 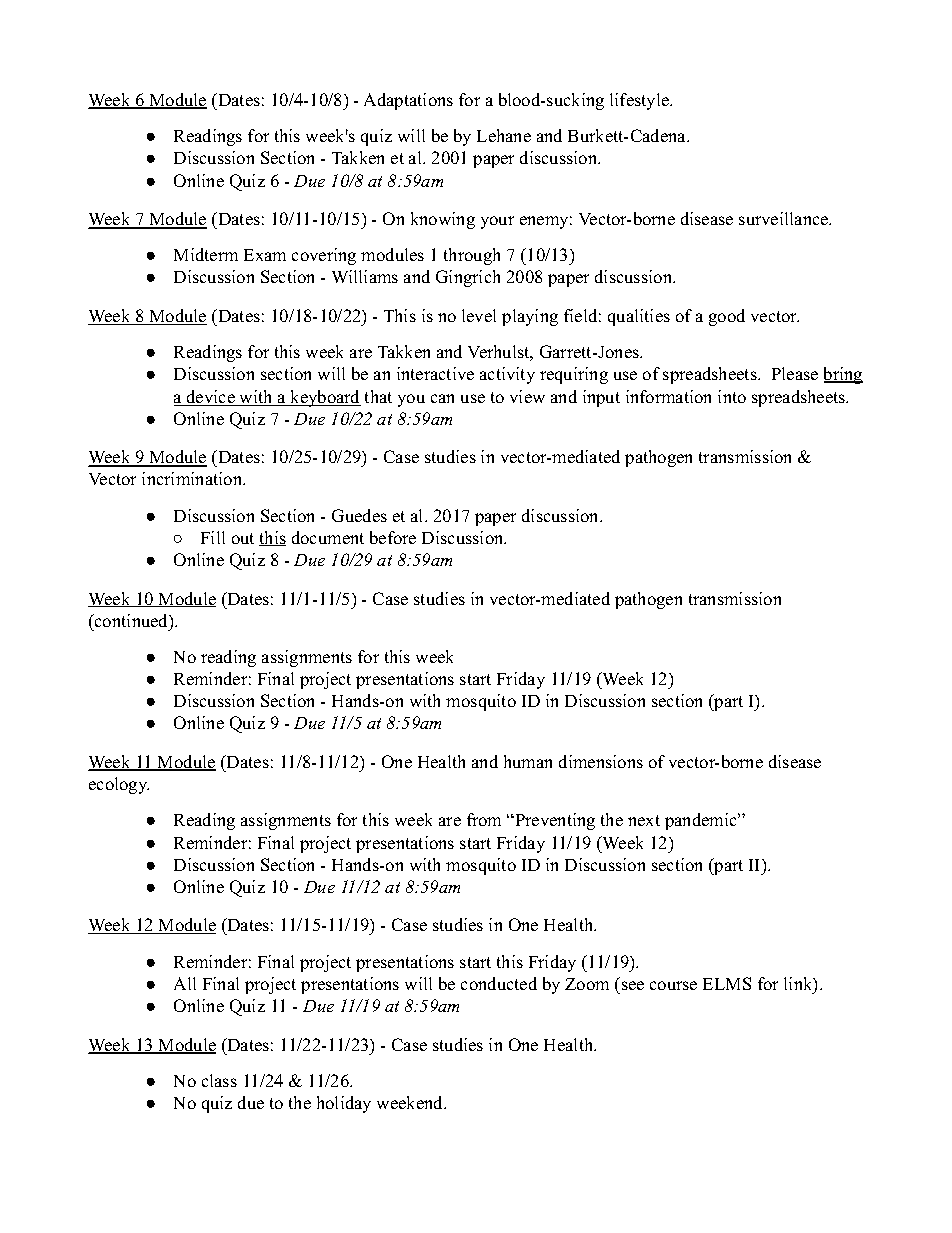 I want to click on lifestyle, so click(x=640, y=101).
